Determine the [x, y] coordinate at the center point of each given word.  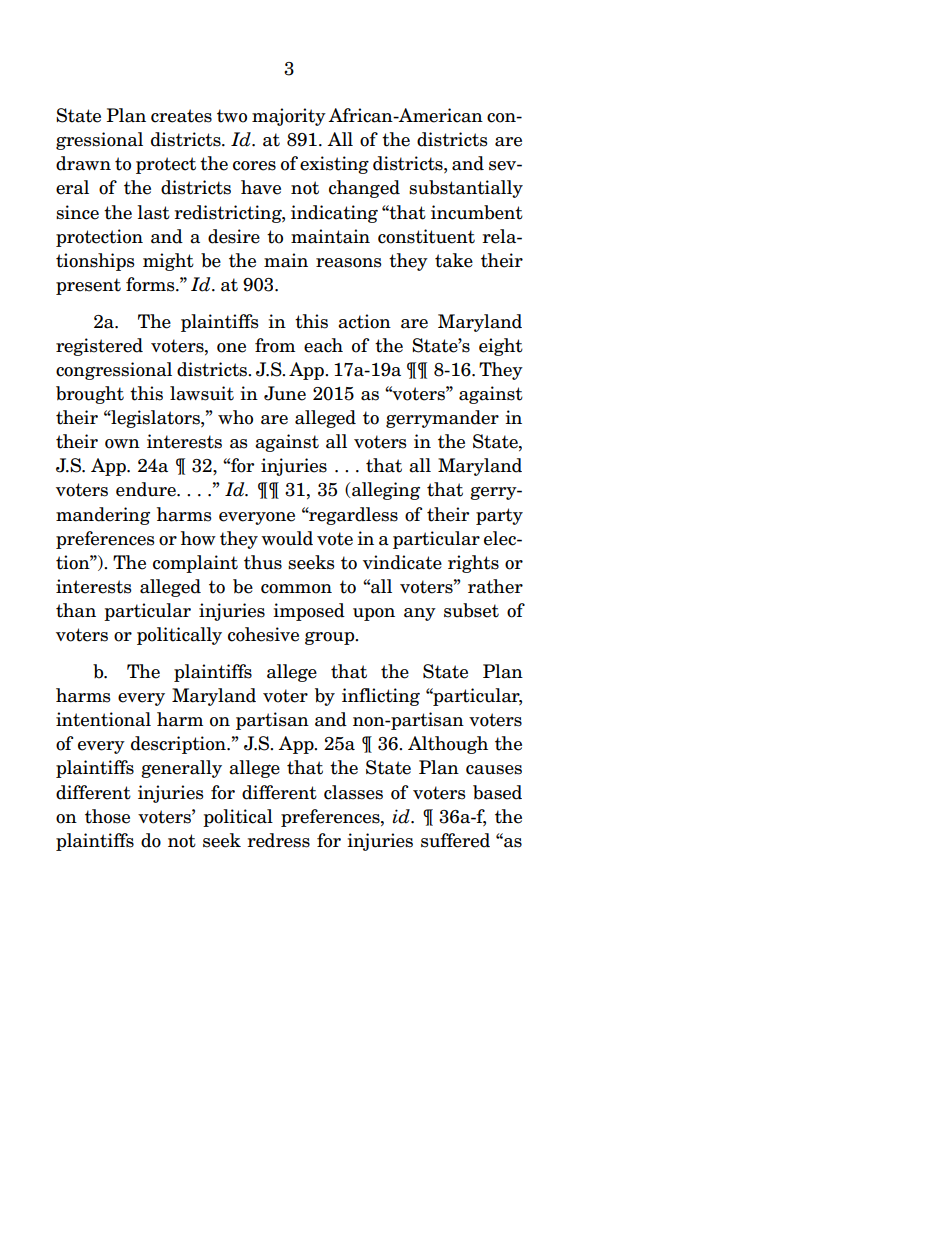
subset [471, 610]
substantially [466, 189]
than [76, 610]
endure [147, 489]
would [287, 538]
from [275, 345]
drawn [83, 163]
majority [289, 117]
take [454, 260]
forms [151, 284]
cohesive [263, 634]
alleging [386, 491]
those [107, 816]
